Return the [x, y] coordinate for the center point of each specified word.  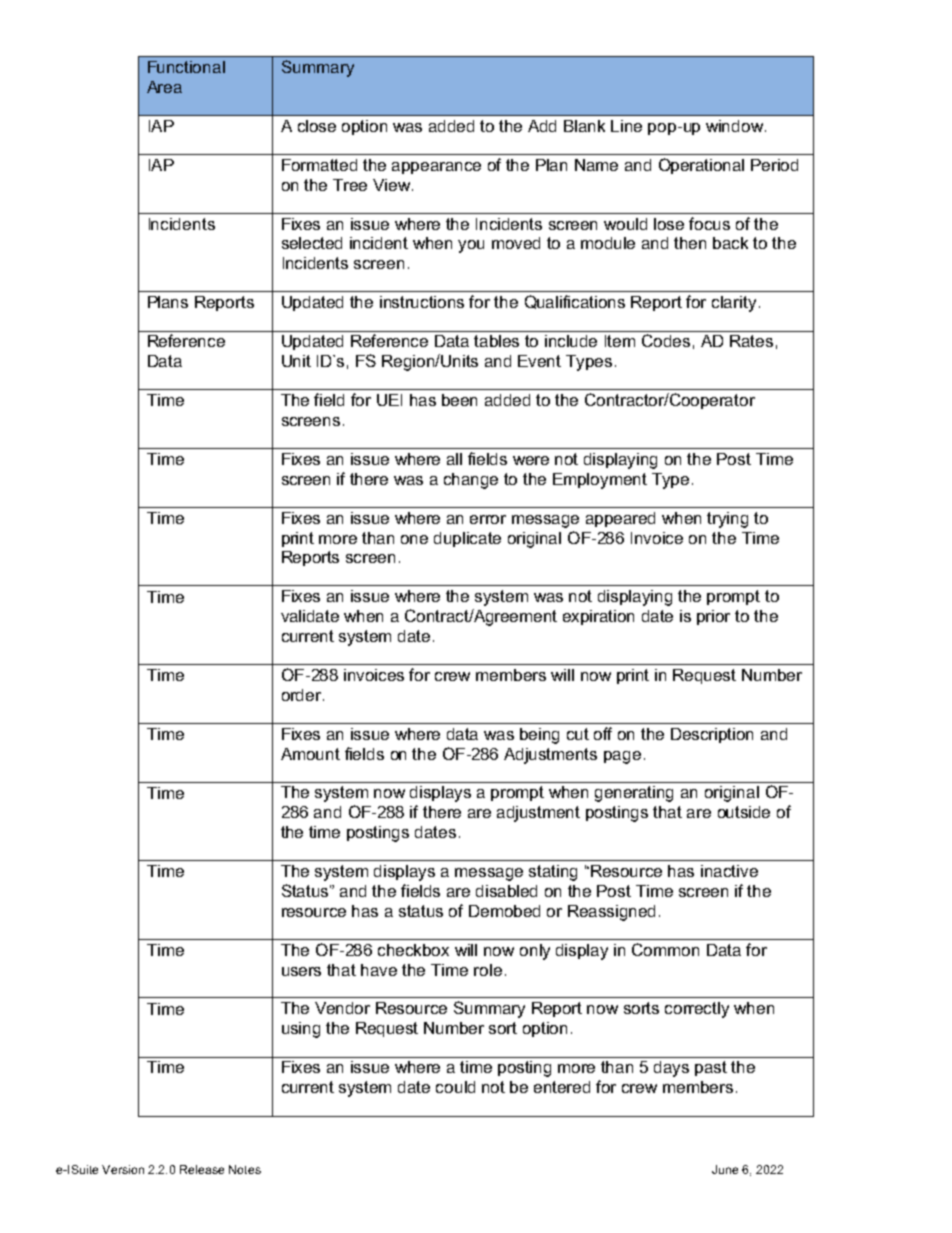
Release [202, 1169]
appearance [436, 168]
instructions [422, 302]
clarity [734, 304]
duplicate [467, 539]
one [414, 539]
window [736, 126]
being [539, 736]
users [301, 971]
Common [665, 949]
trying [727, 520]
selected [312, 243]
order [303, 695]
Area [164, 87]
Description [712, 735]
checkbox [413, 950]
